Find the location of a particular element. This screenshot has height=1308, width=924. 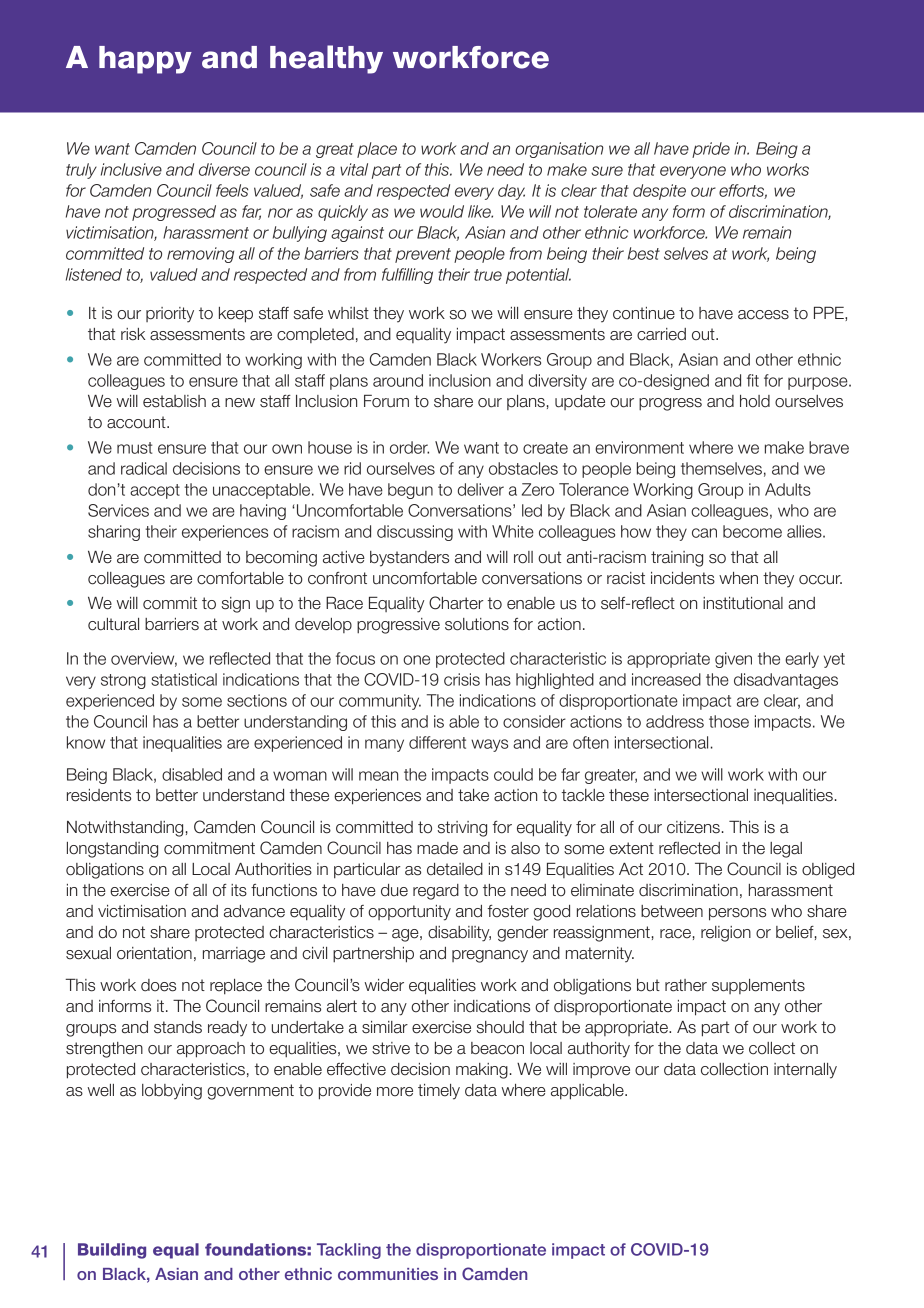

organisation is located at coordinates (559, 150).
